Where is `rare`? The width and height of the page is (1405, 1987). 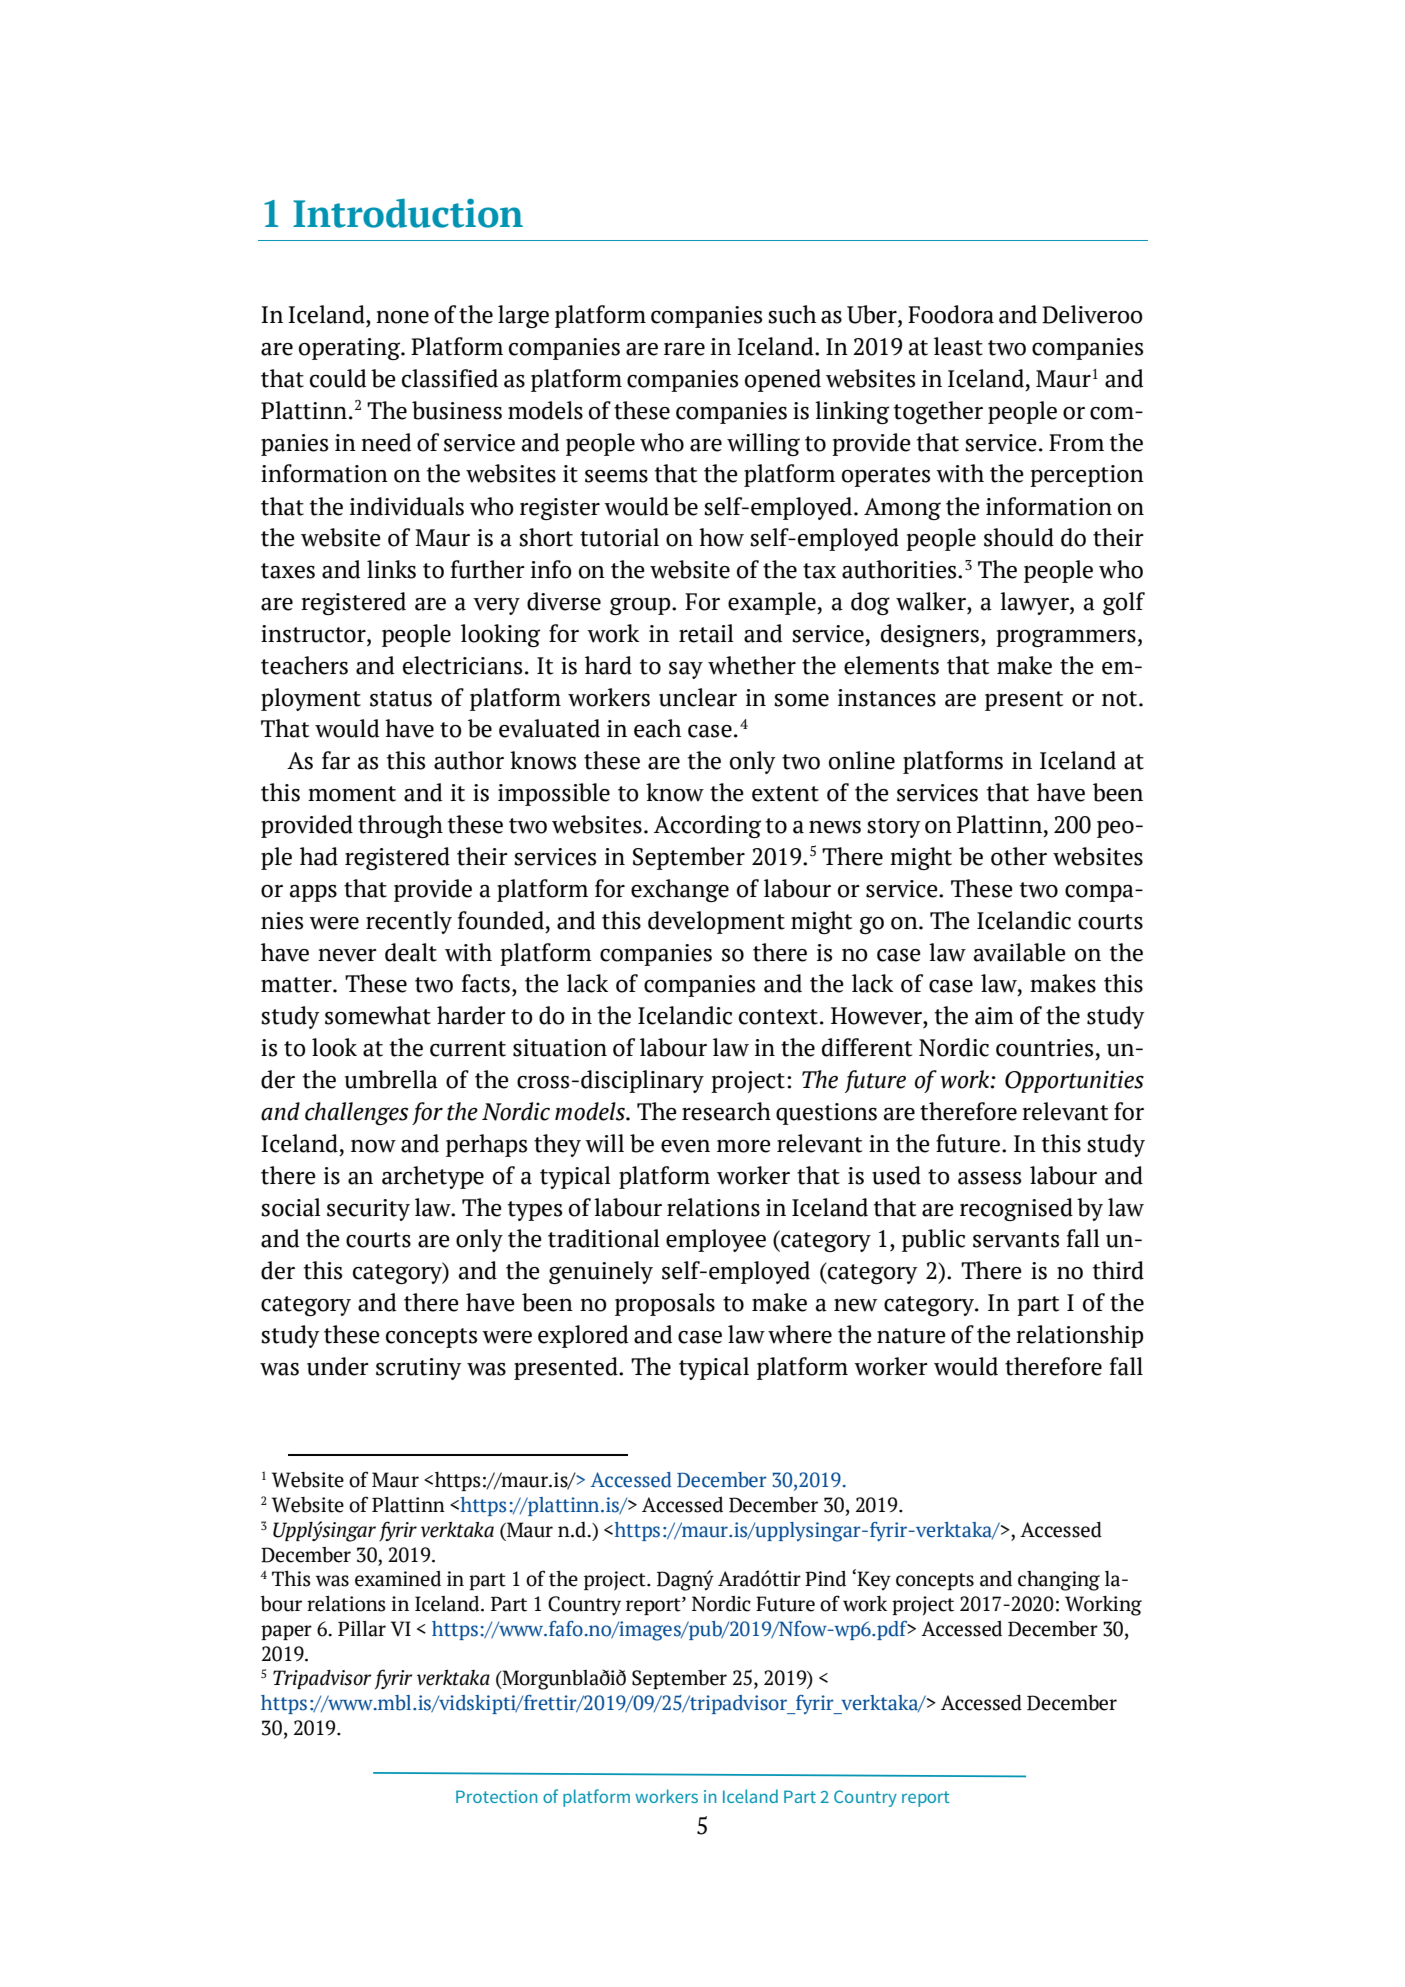
rare is located at coordinates (684, 349).
